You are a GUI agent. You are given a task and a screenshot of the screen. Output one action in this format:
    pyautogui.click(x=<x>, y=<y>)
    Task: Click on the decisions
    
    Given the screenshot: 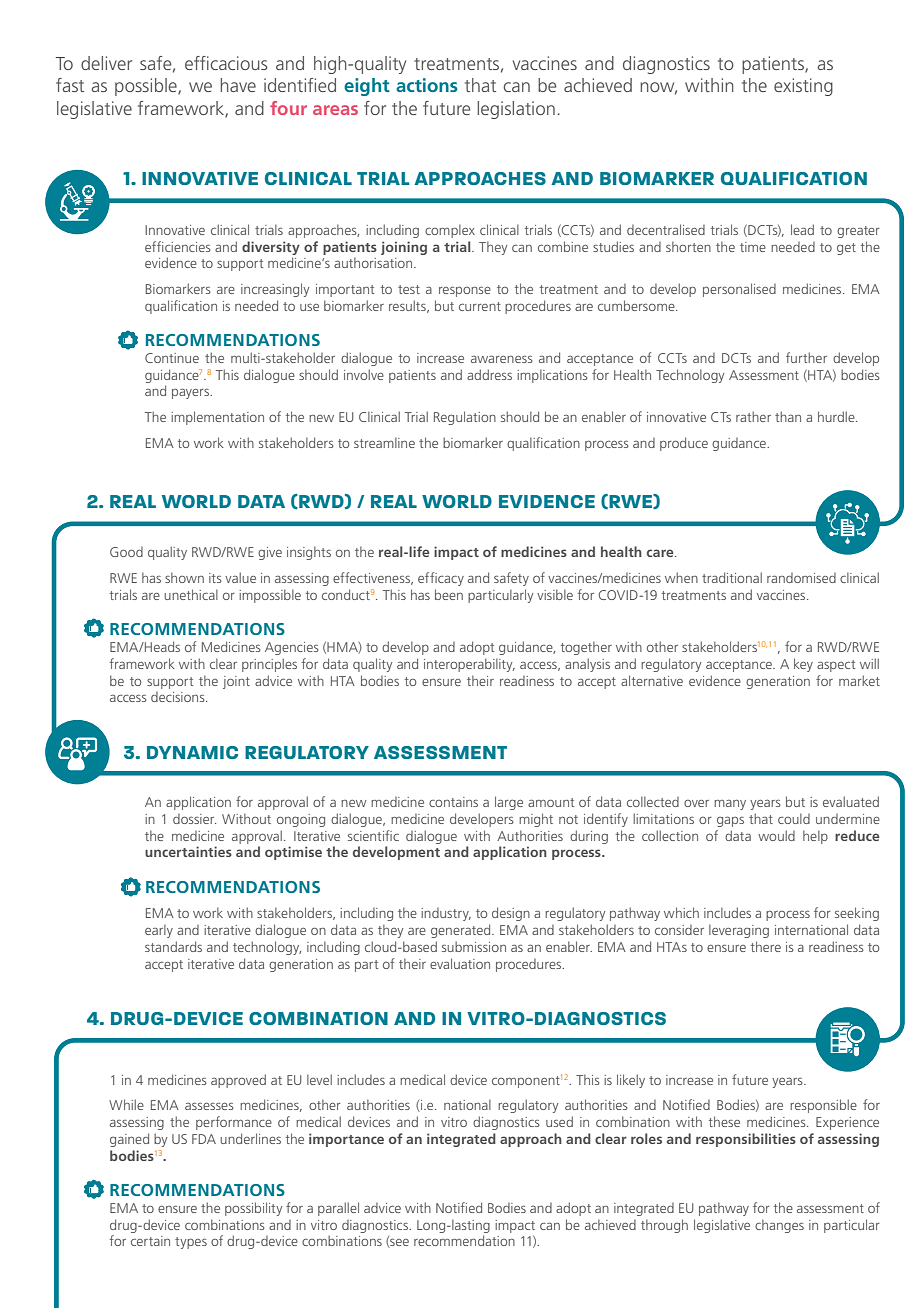 What is the action you would take?
    pyautogui.click(x=179, y=697)
